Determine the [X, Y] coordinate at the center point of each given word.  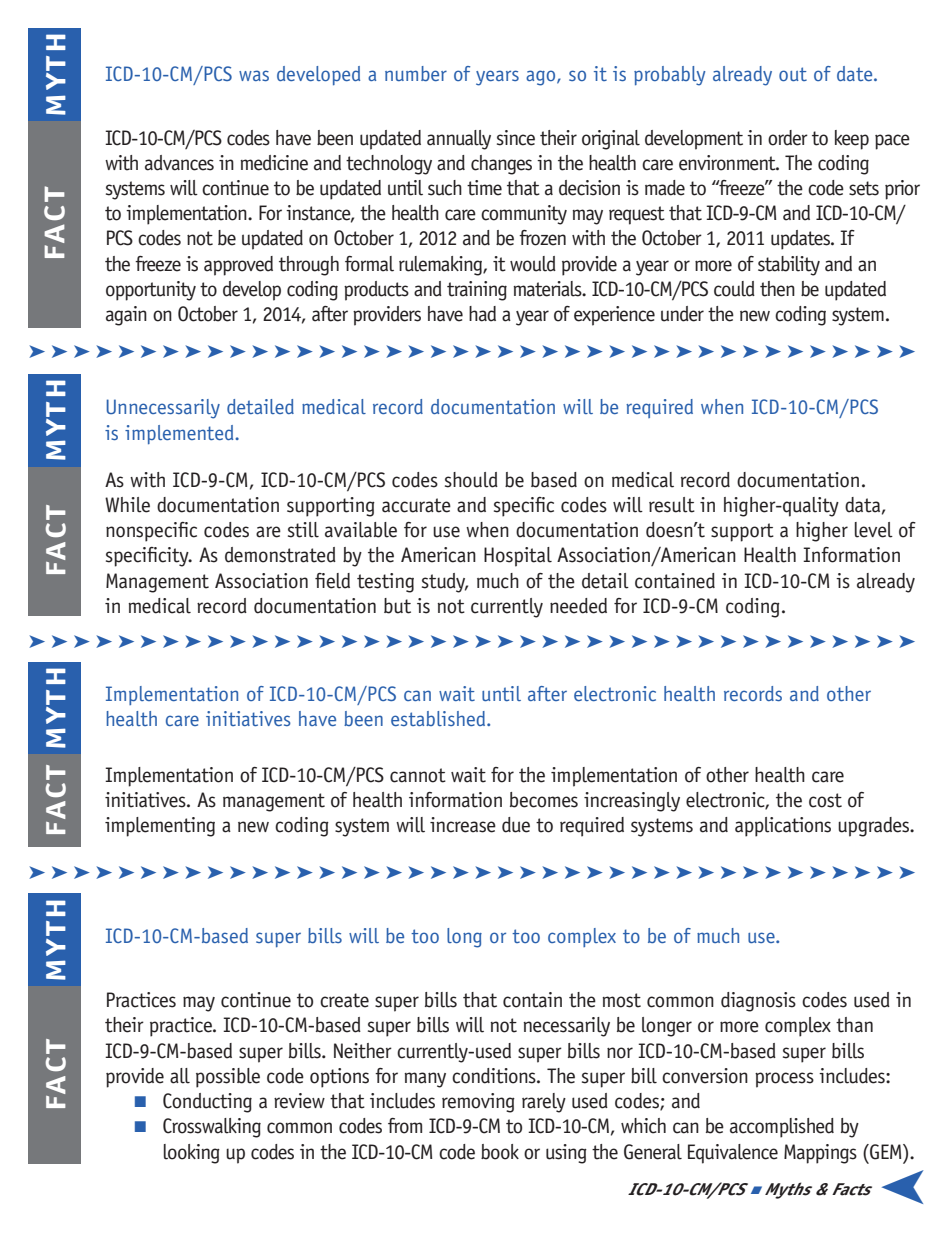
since [516, 138]
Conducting [207, 1103]
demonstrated [280, 555]
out [793, 74]
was [254, 75]
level [874, 530]
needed [578, 606]
